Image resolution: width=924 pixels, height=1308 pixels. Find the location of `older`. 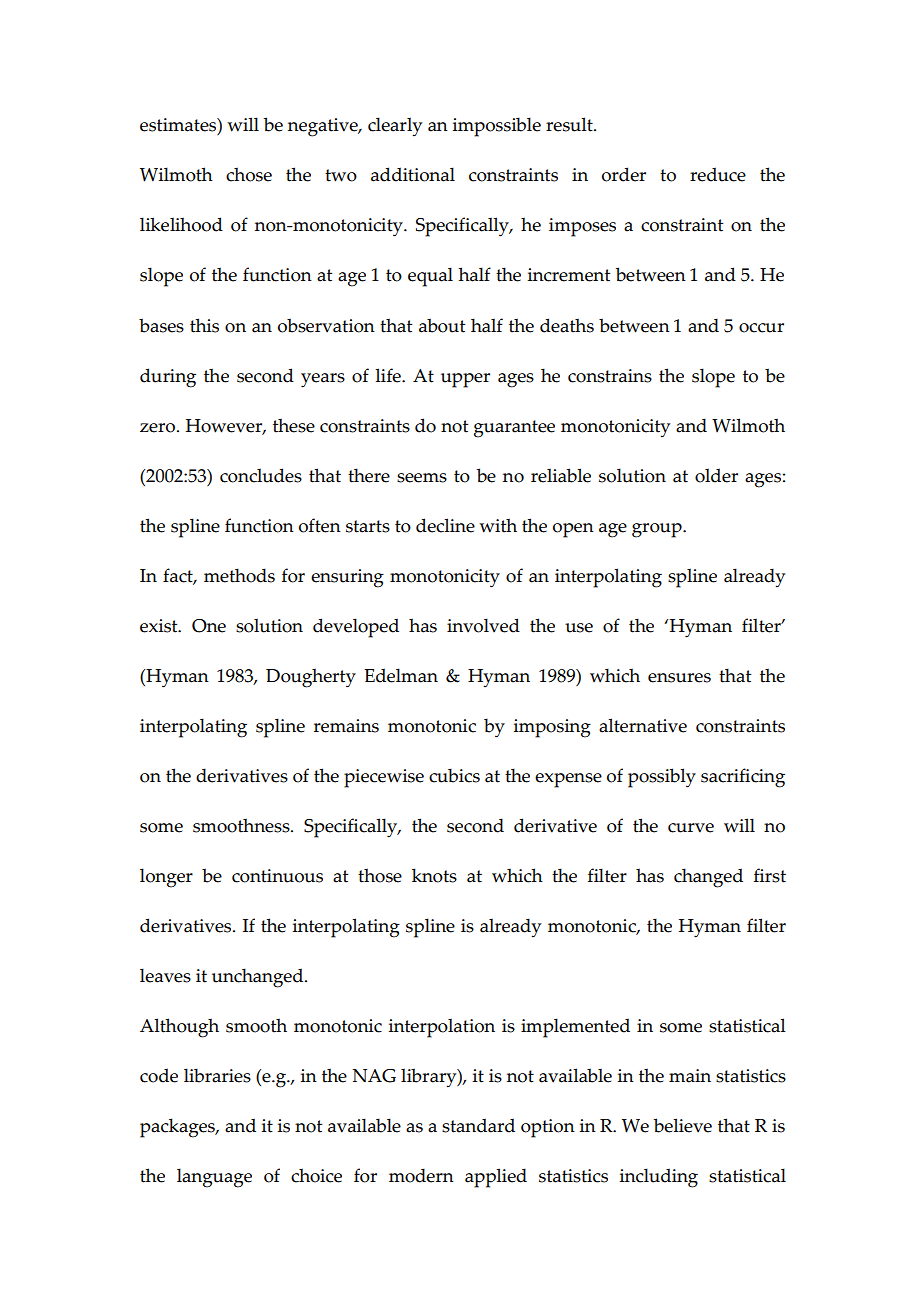

older is located at coordinates (716, 475).
